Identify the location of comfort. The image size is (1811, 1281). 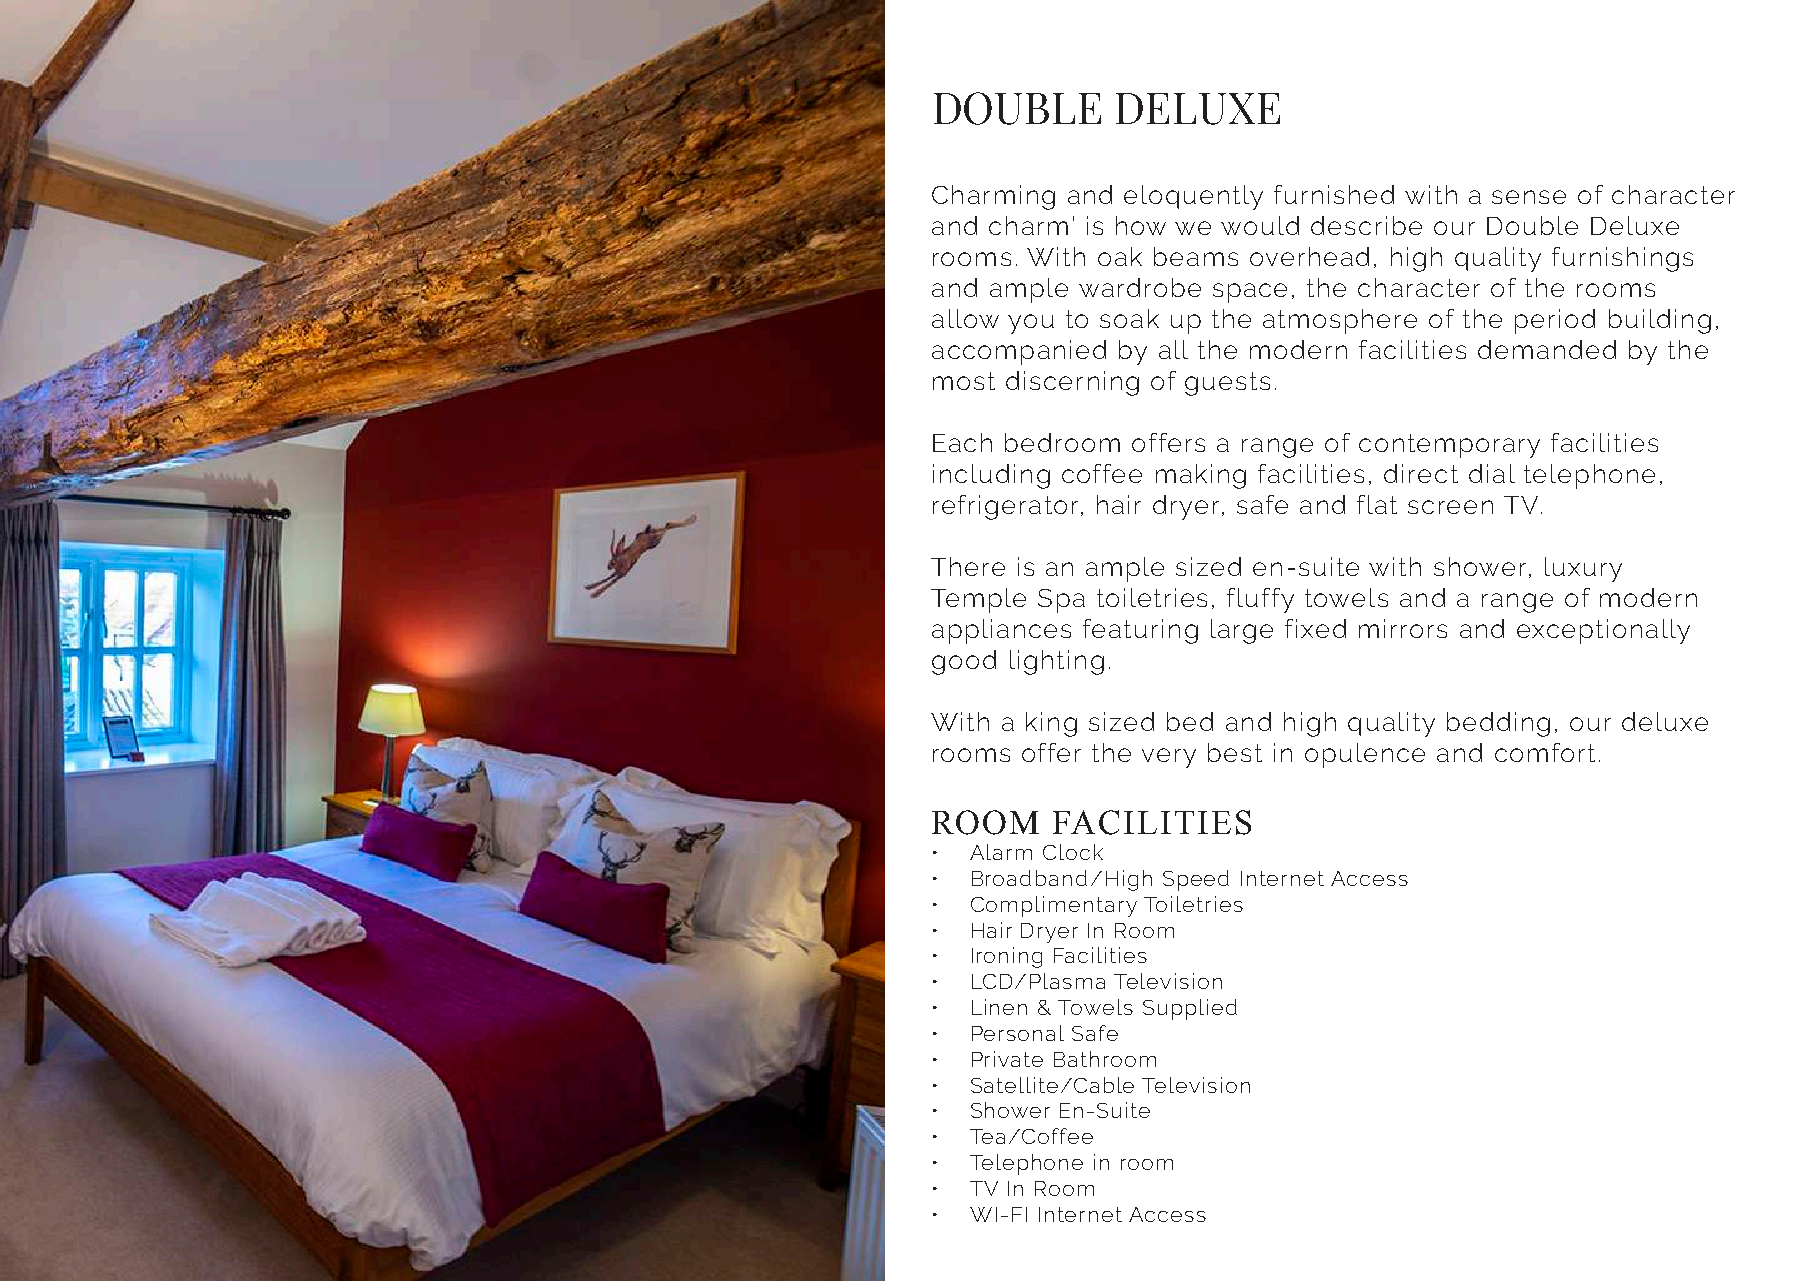
(1545, 752).
